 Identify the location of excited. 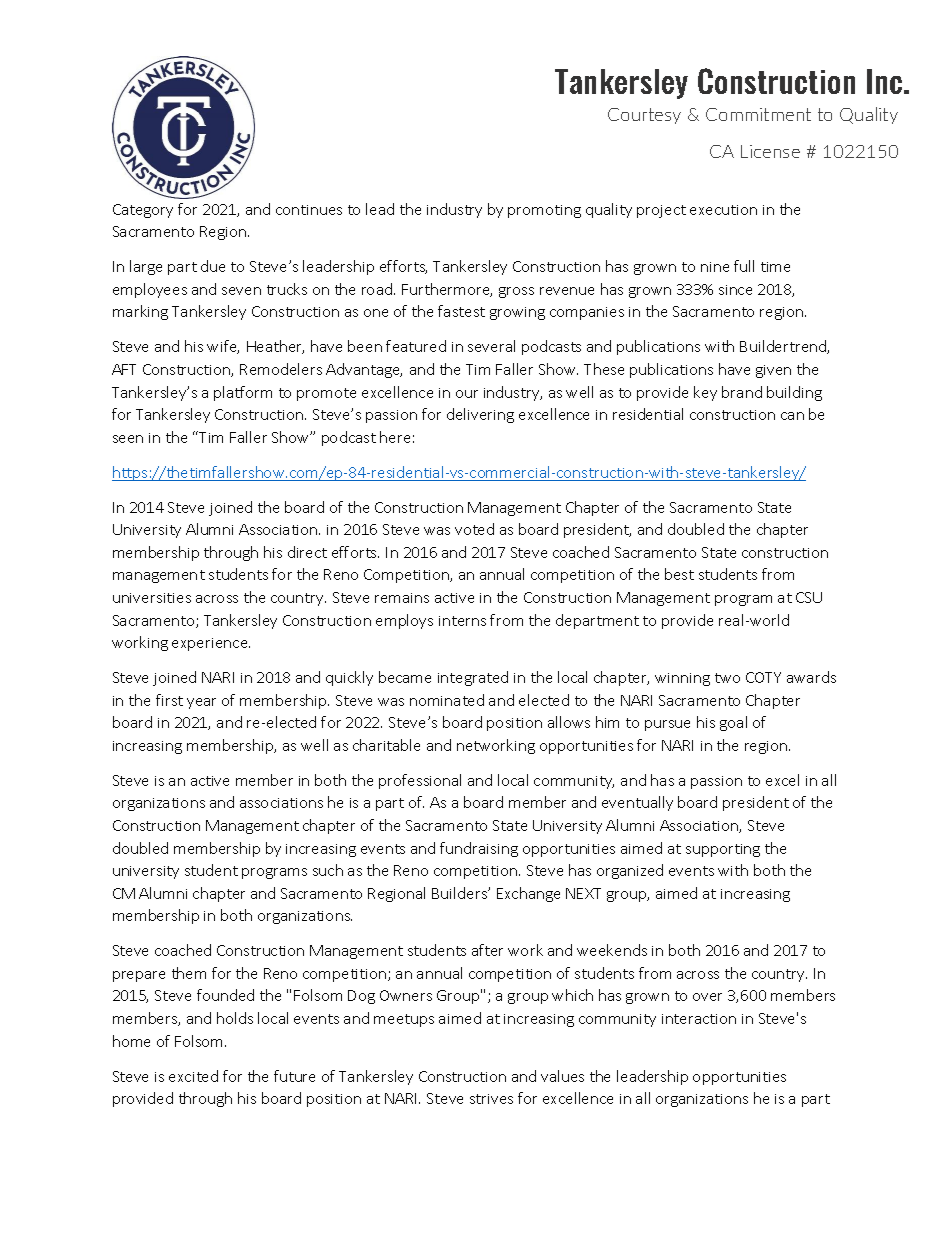
(193, 1076).
